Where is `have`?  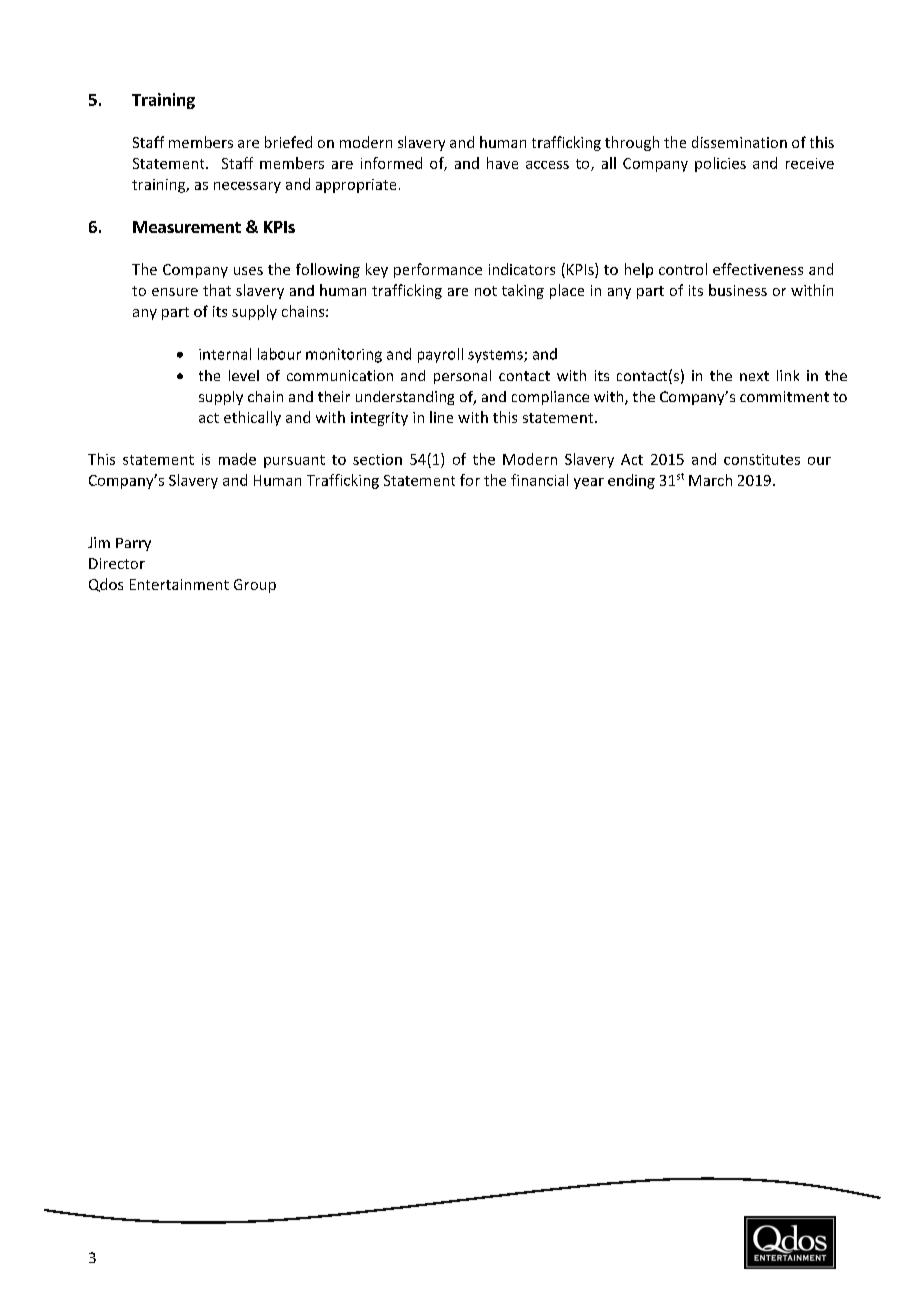
have is located at coordinates (502, 163).
